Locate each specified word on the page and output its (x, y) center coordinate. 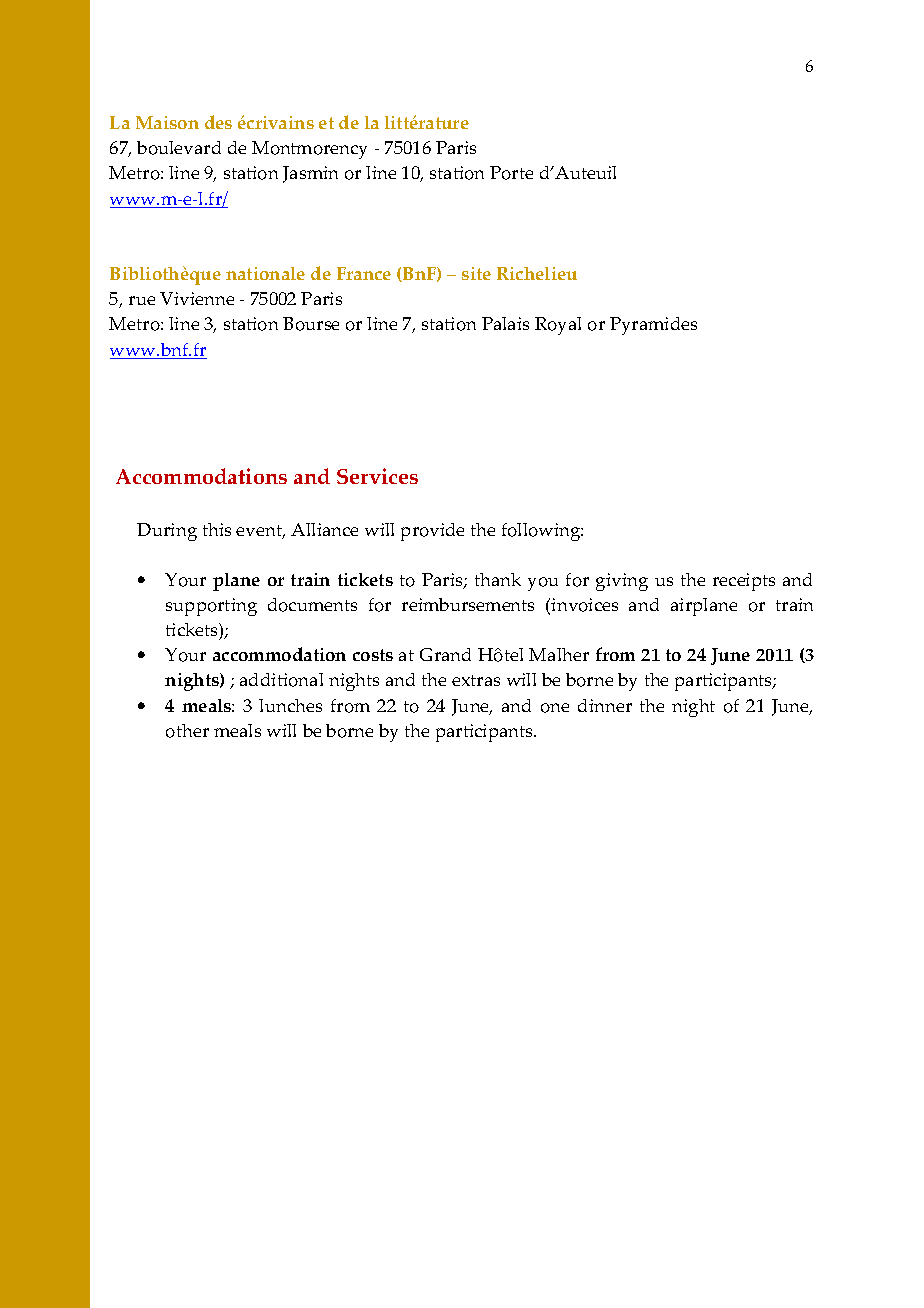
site (476, 273)
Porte (511, 173)
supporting (211, 607)
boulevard (179, 148)
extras (476, 680)
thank (498, 579)
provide (432, 532)
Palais (505, 323)
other (187, 731)
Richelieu (537, 273)
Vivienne (197, 298)
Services (377, 476)
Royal (558, 326)
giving (622, 582)
